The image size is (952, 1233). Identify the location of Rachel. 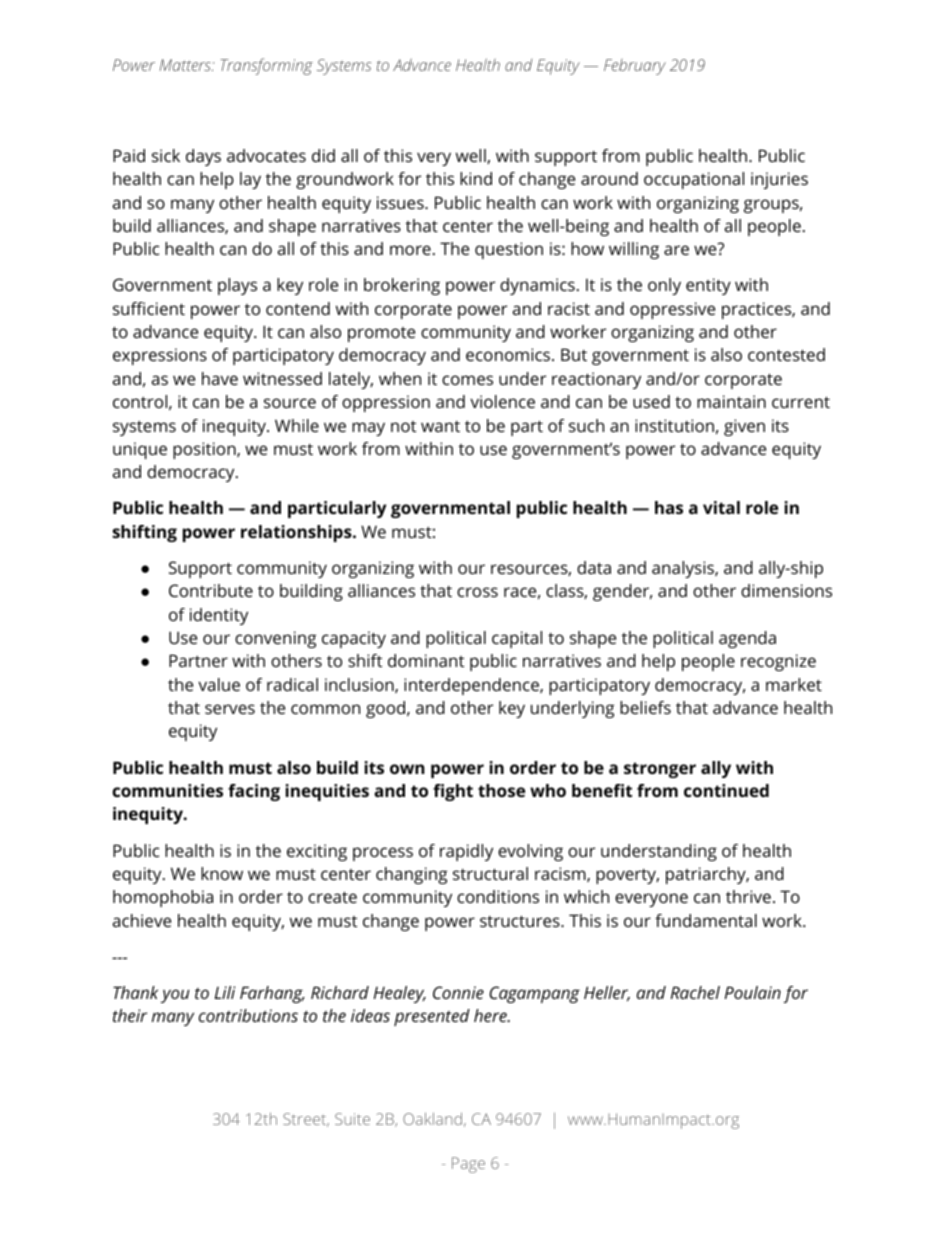
(695, 992).
